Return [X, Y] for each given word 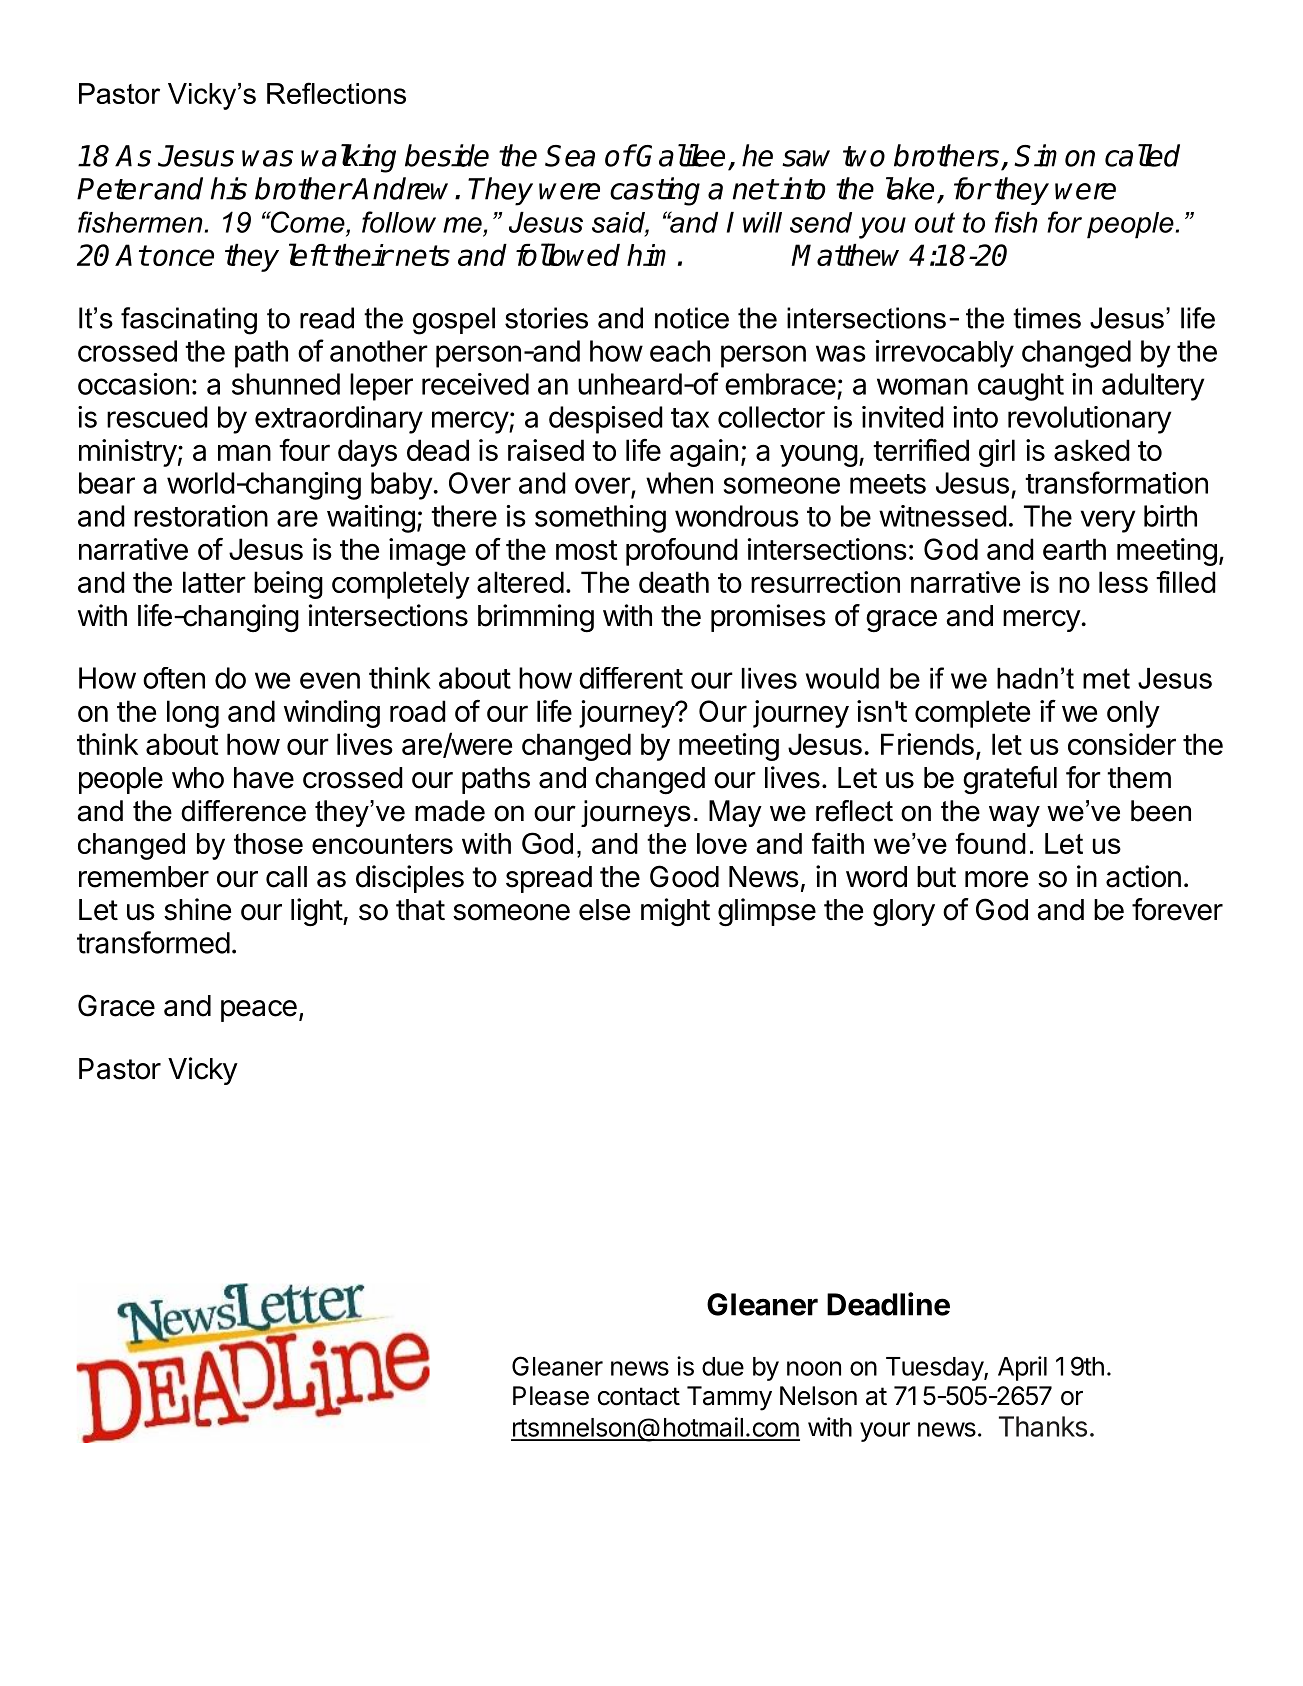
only [1133, 714]
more [996, 879]
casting [655, 191]
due [723, 1366]
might [675, 912]
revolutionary [1089, 420]
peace [259, 1011]
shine [197, 909]
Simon [1054, 155]
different [631, 678]
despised [606, 420]
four [304, 449]
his [229, 188]
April [1022, 1368]
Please [551, 1396]
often [174, 678]
